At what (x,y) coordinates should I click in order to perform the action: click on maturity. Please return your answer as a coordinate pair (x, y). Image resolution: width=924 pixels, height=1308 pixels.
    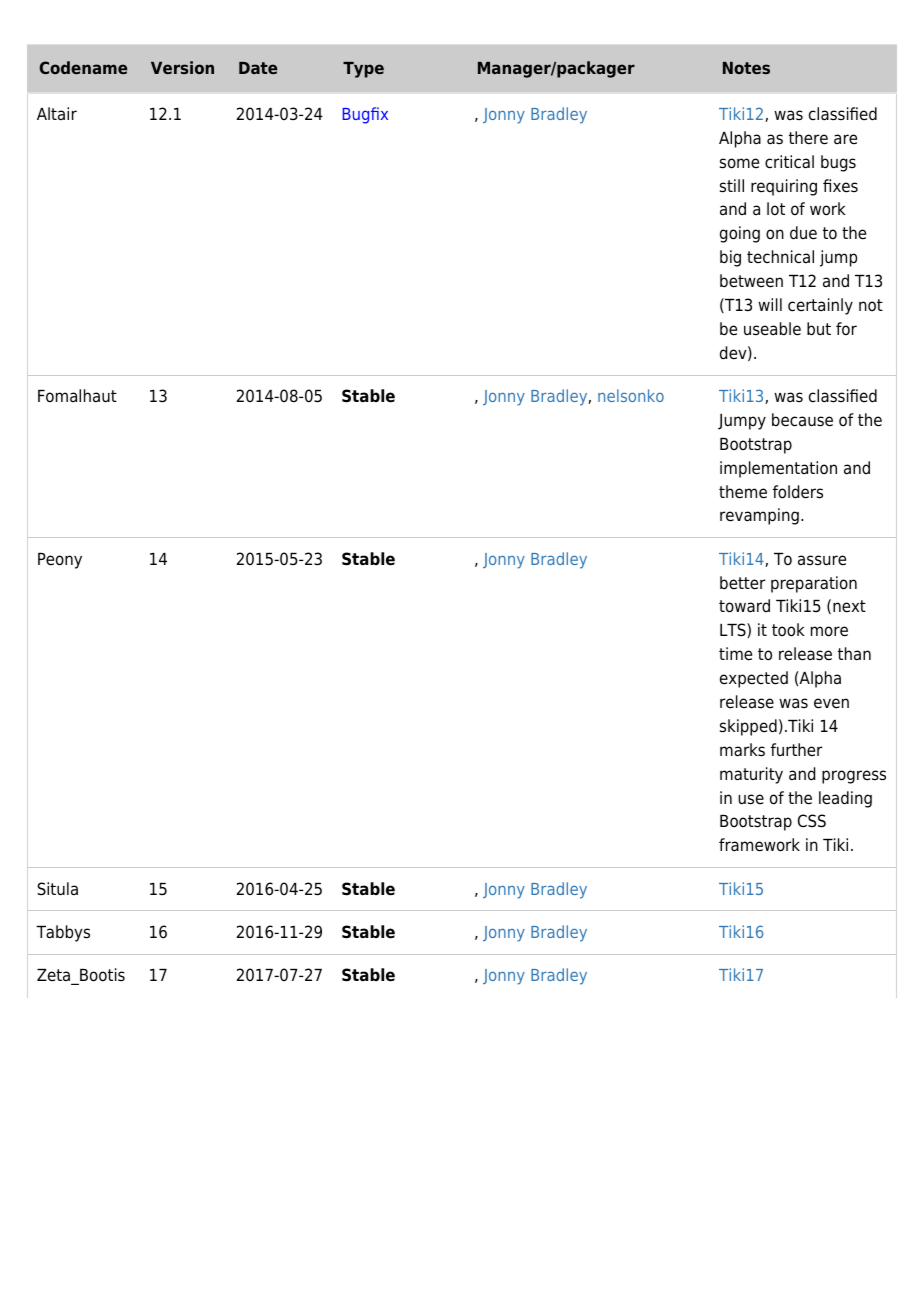
    Looking at the image, I should click on (751, 775).
